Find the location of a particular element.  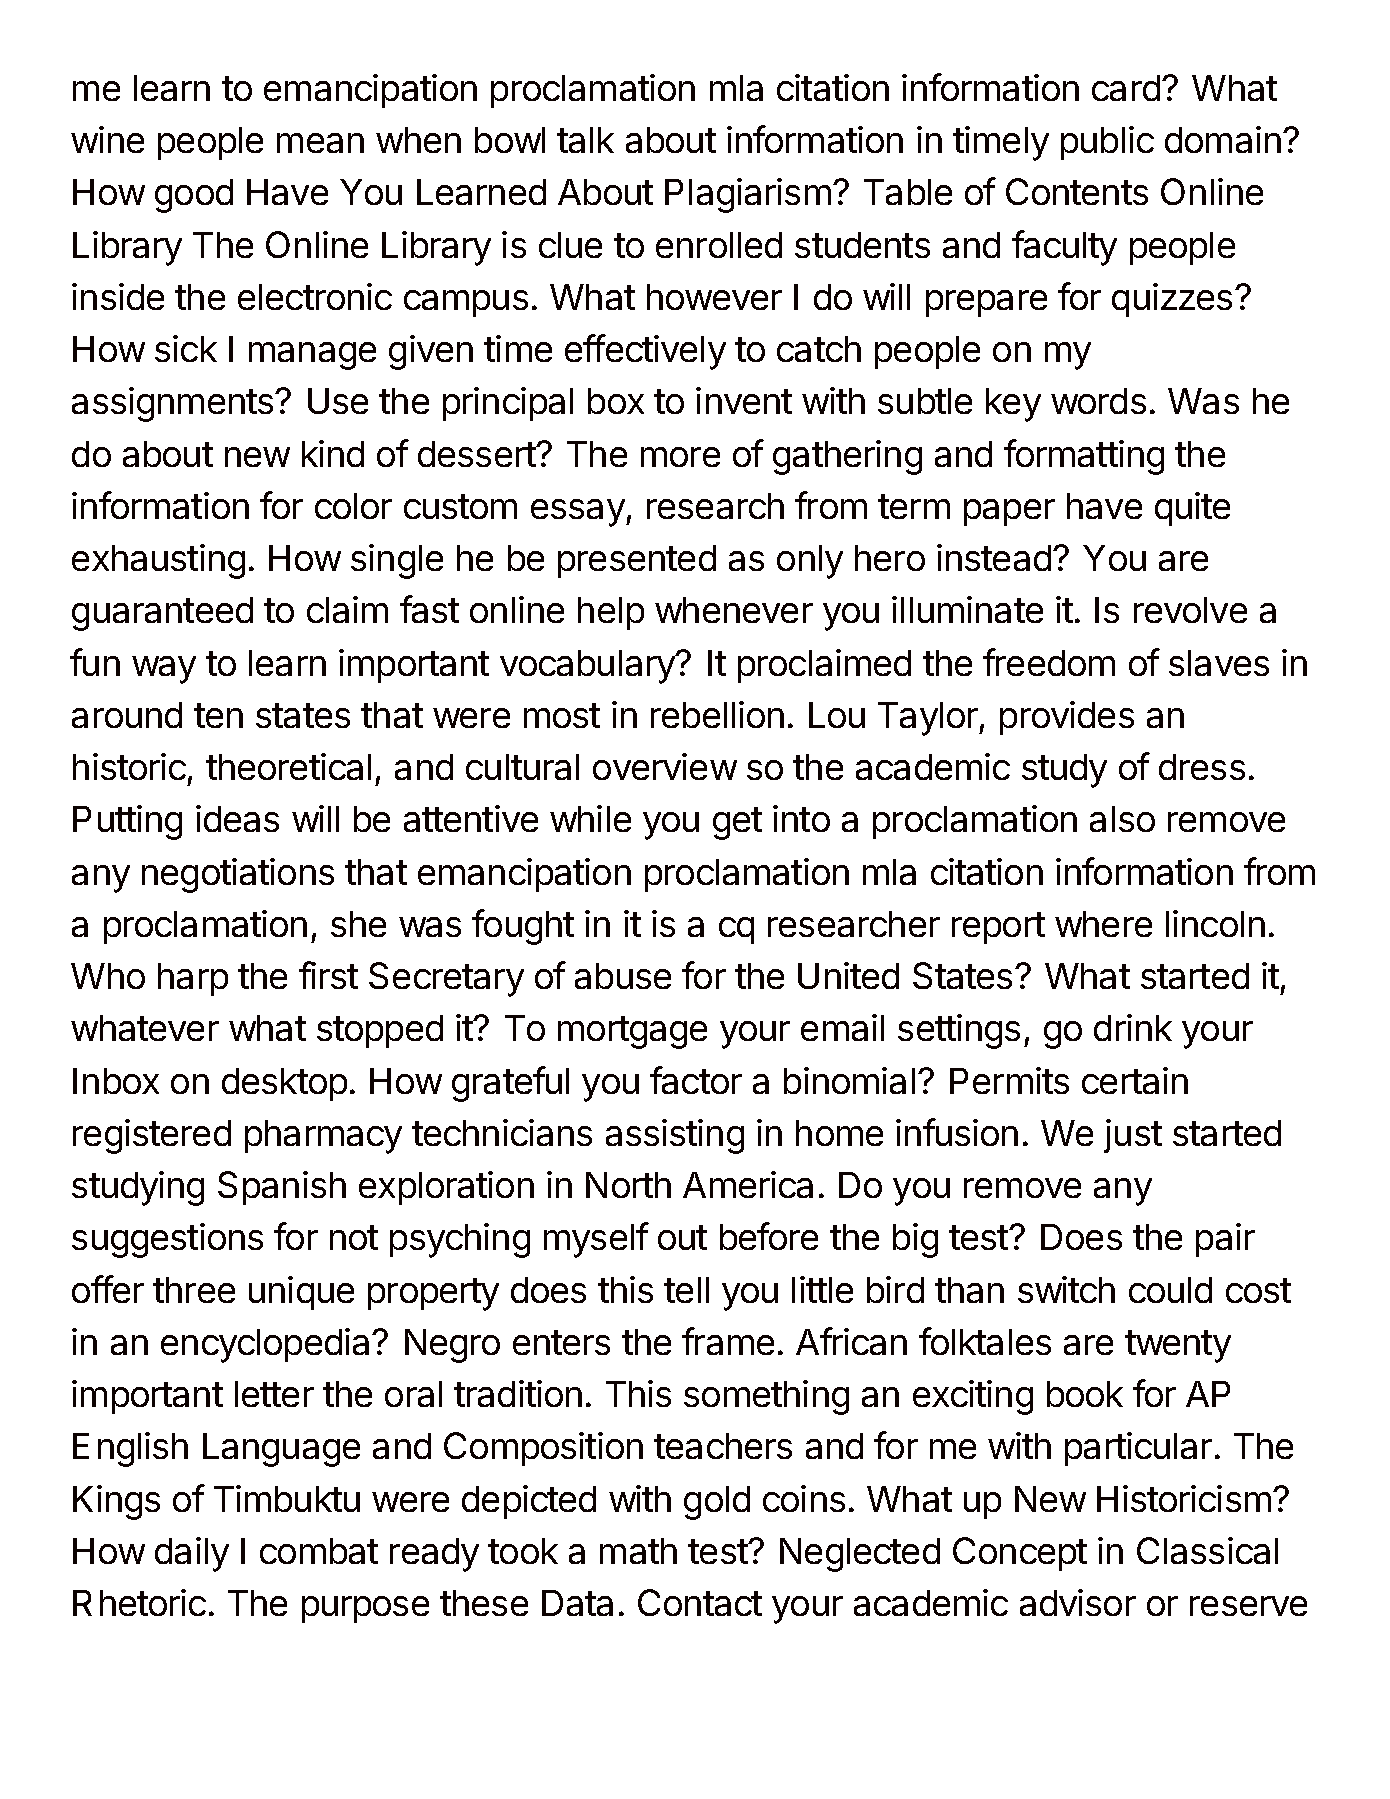

math is located at coordinates (638, 1551).
